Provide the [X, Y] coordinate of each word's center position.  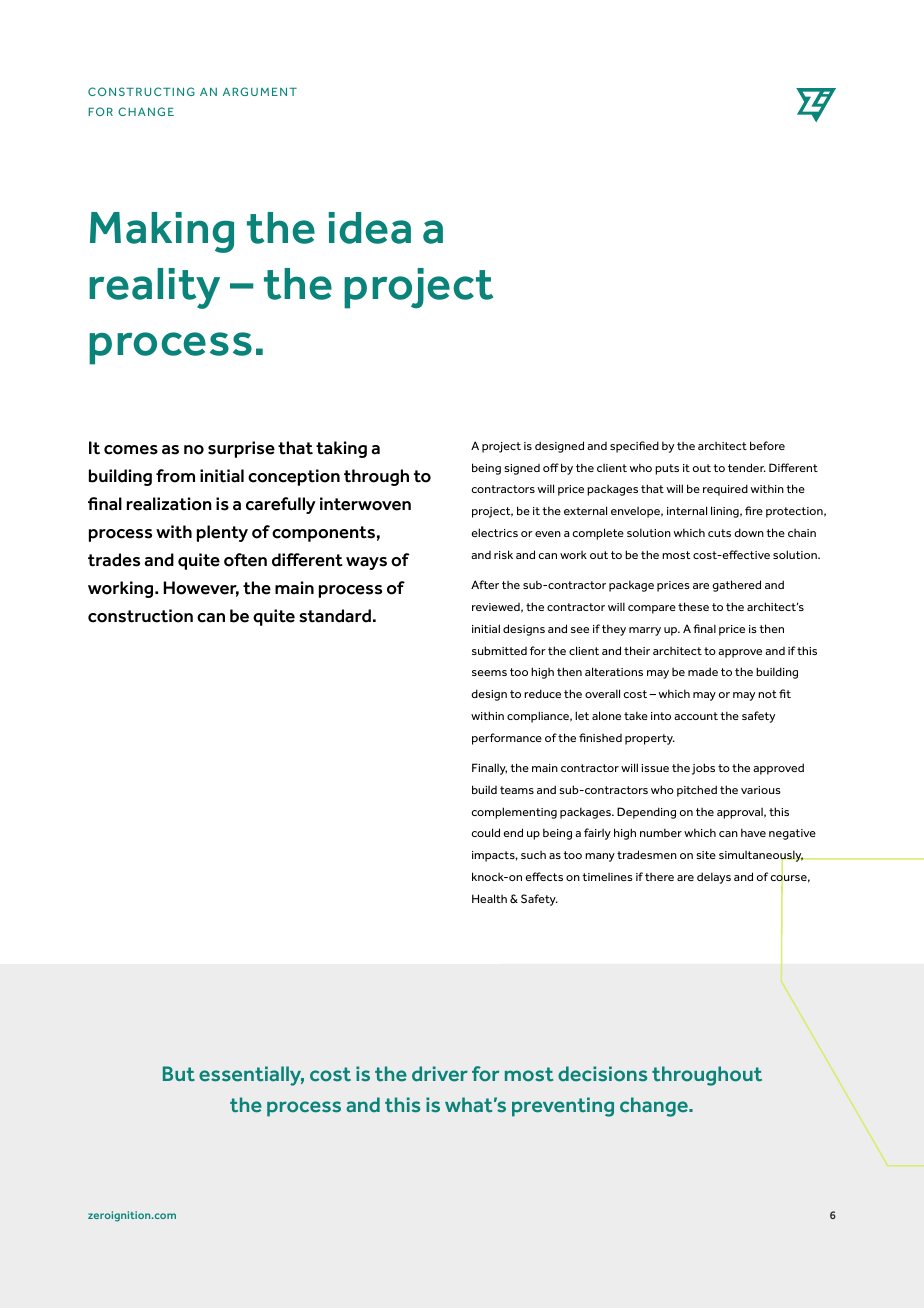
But [179, 1073]
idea [370, 228]
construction [140, 616]
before [767, 445]
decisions [602, 1074]
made [703, 671]
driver [440, 1074]
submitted [499, 650]
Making [162, 232]
